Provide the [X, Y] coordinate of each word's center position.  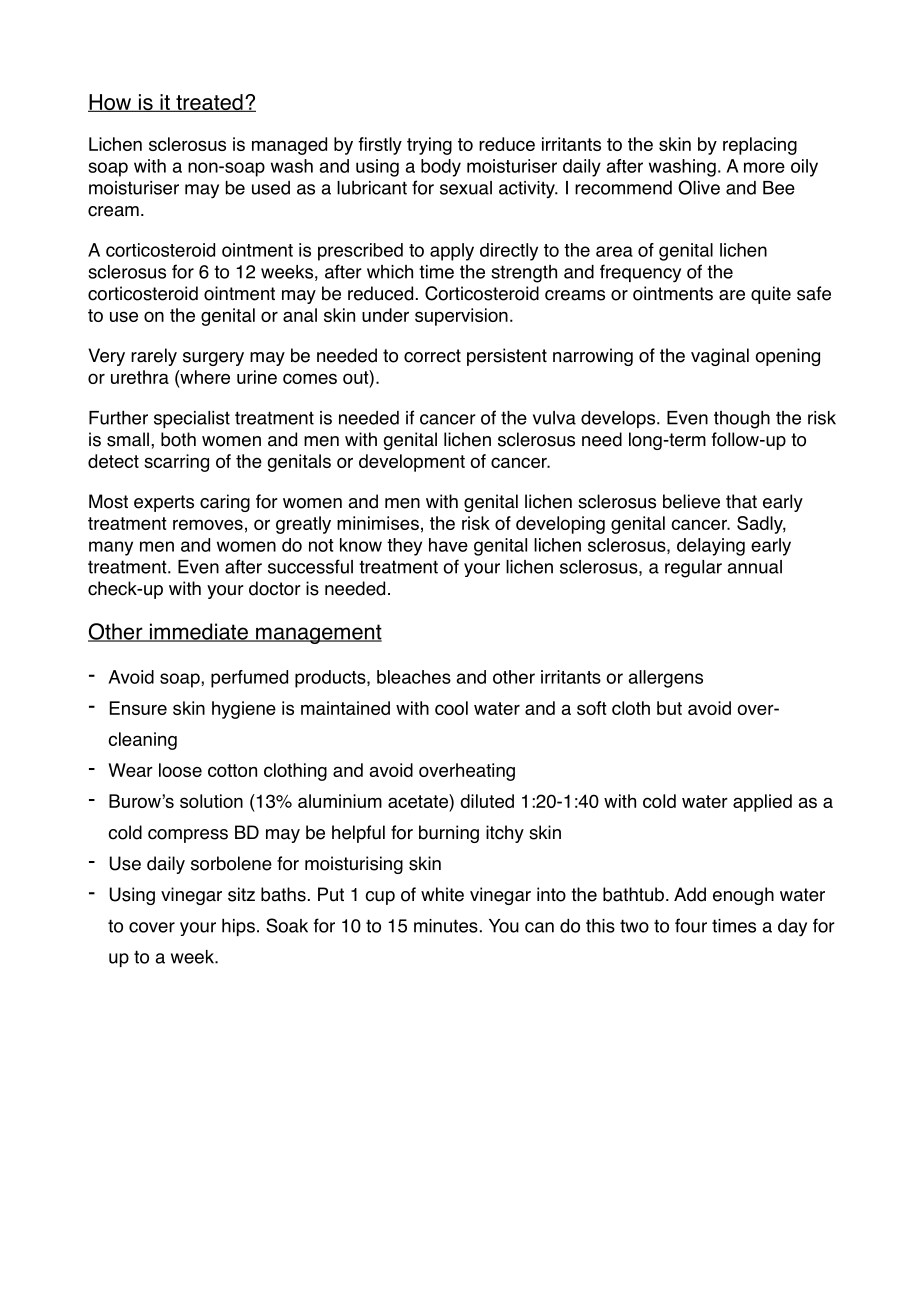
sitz [241, 894]
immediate [198, 632]
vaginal [720, 357]
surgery [213, 359]
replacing [760, 146]
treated [209, 103]
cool [451, 708]
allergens [666, 679]
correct [432, 356]
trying [429, 146]
